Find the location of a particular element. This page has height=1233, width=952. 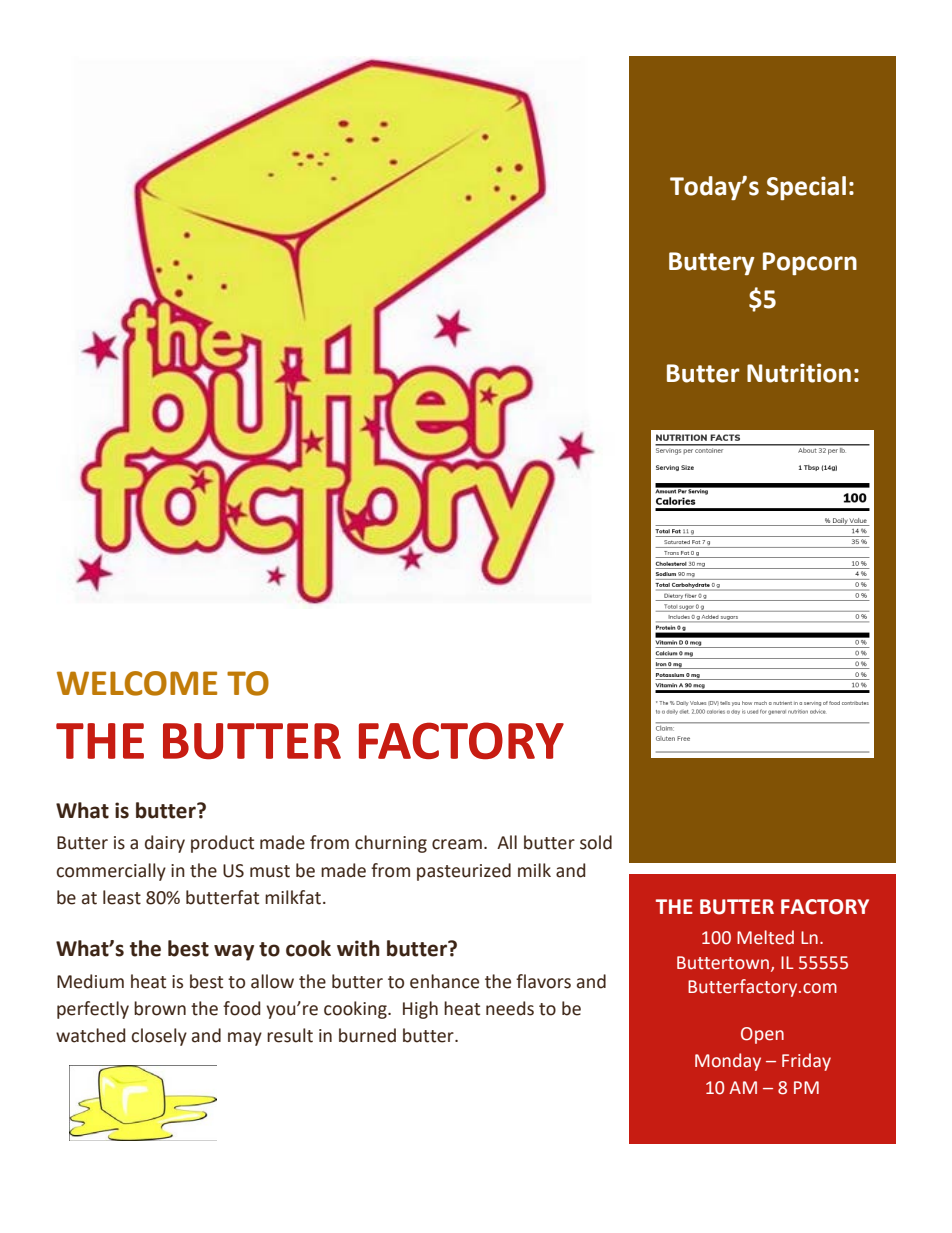

sold is located at coordinates (596, 842).
